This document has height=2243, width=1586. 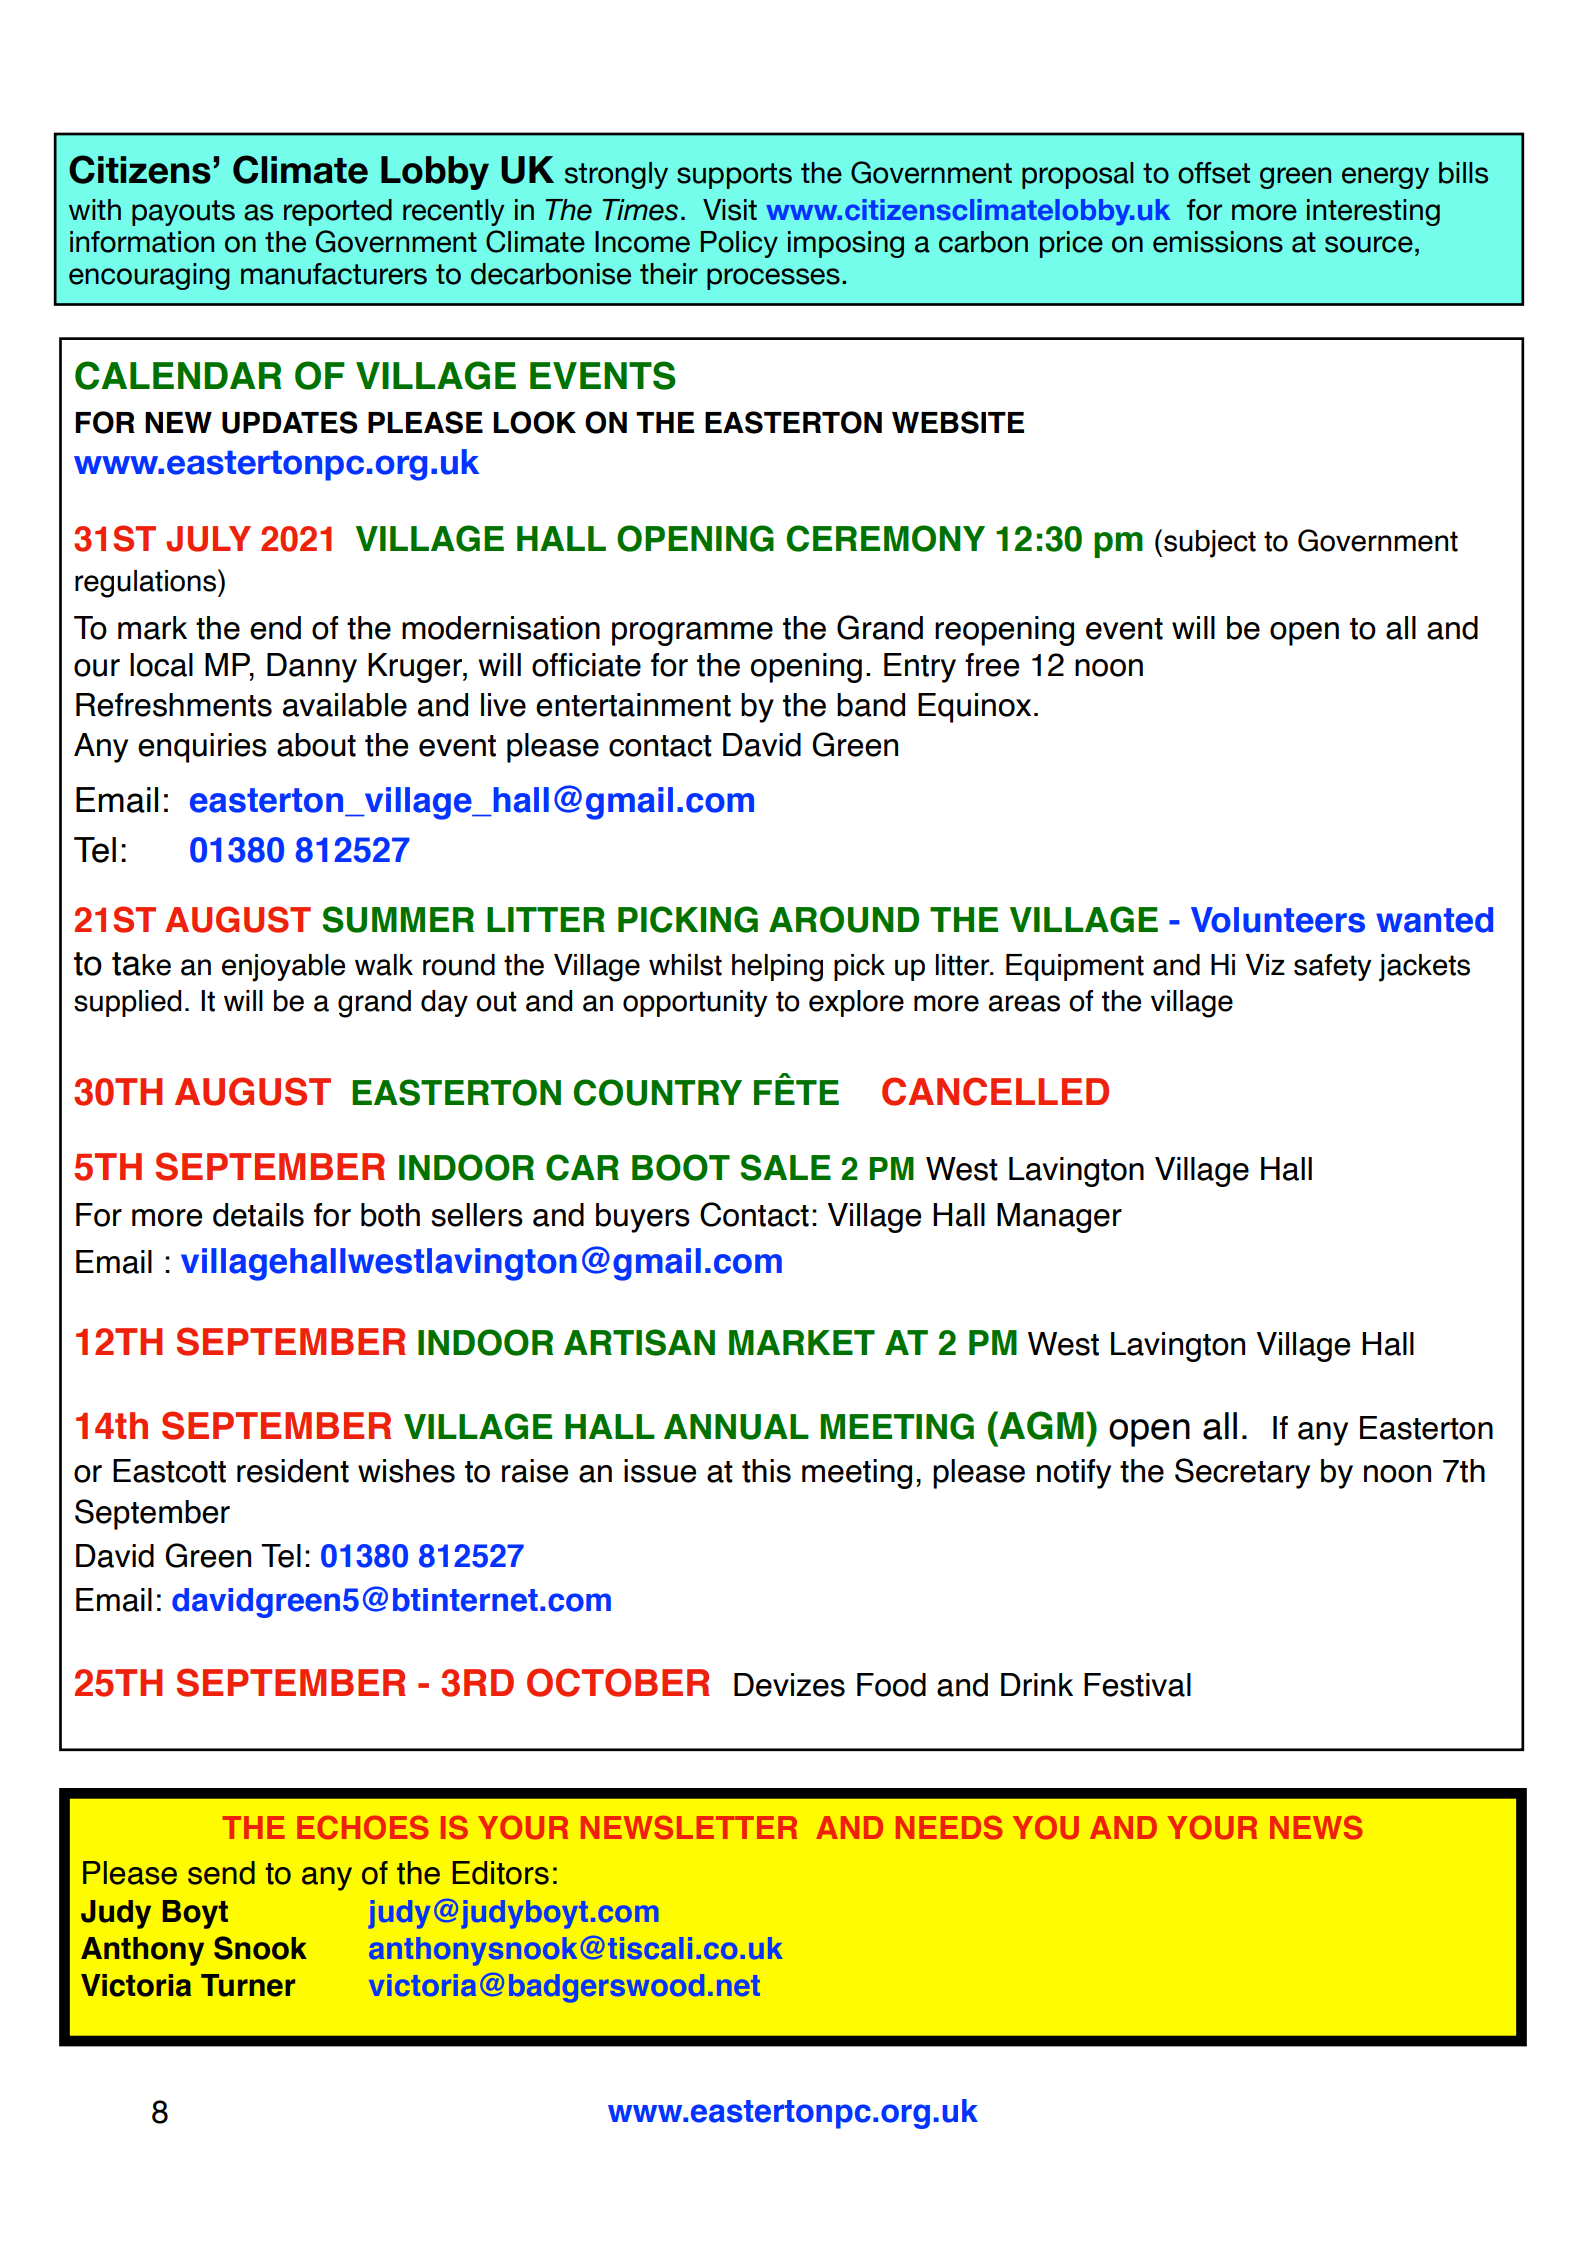 I want to click on source, so click(x=1369, y=244).
